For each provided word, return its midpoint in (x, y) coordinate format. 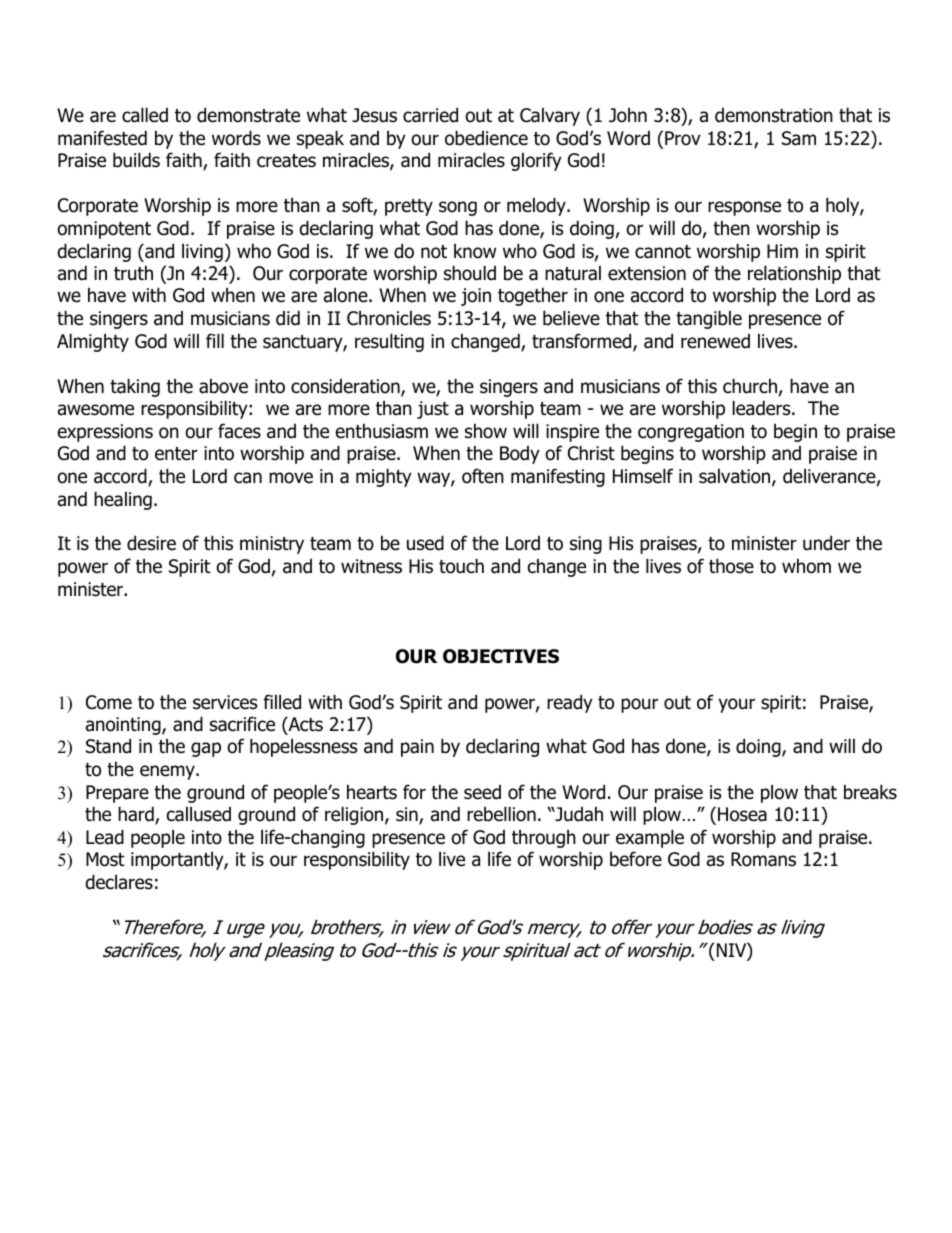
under (826, 543)
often (483, 476)
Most (105, 859)
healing (123, 500)
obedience (486, 138)
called (145, 115)
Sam (799, 138)
